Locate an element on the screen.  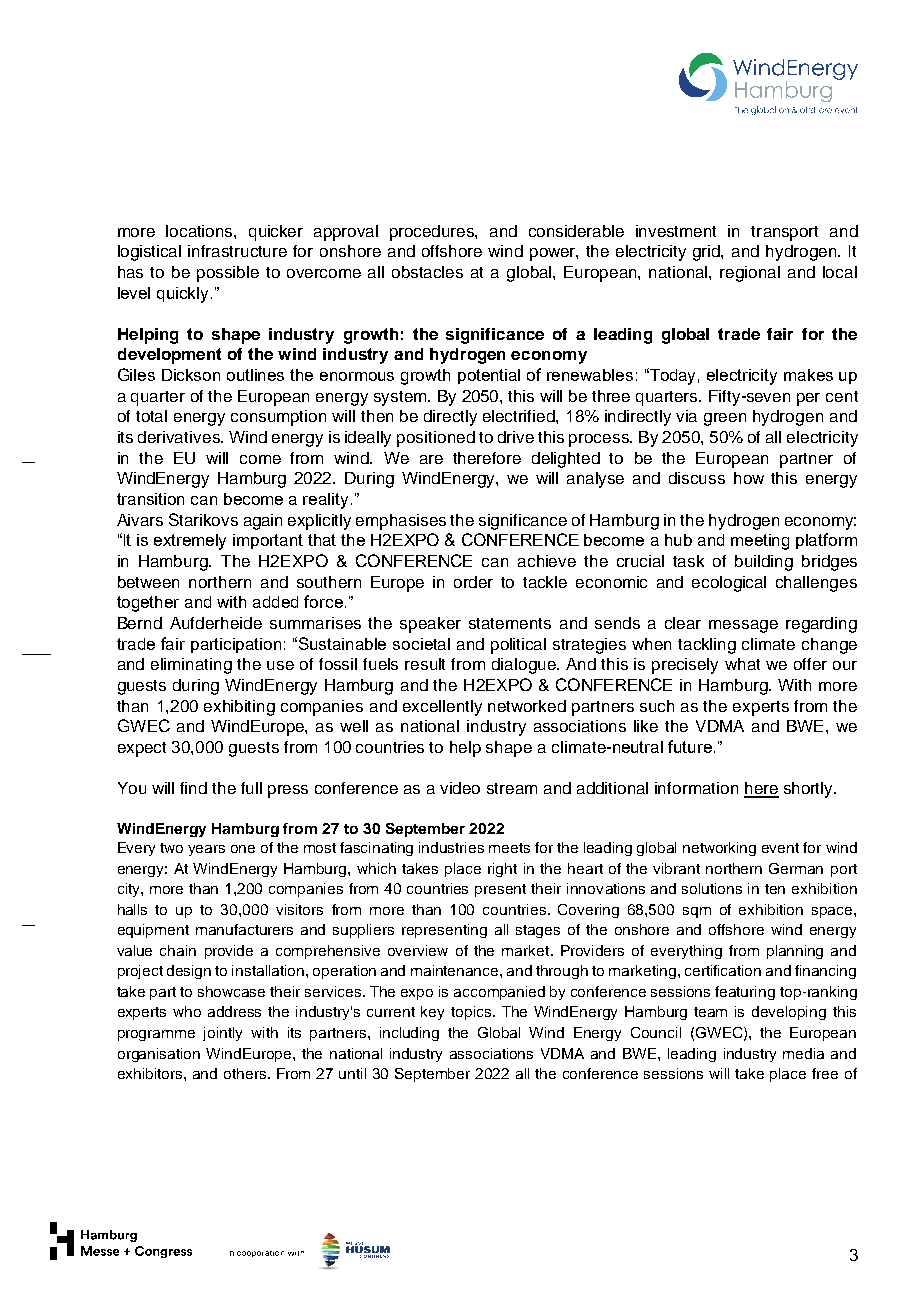
regional is located at coordinates (750, 274).
